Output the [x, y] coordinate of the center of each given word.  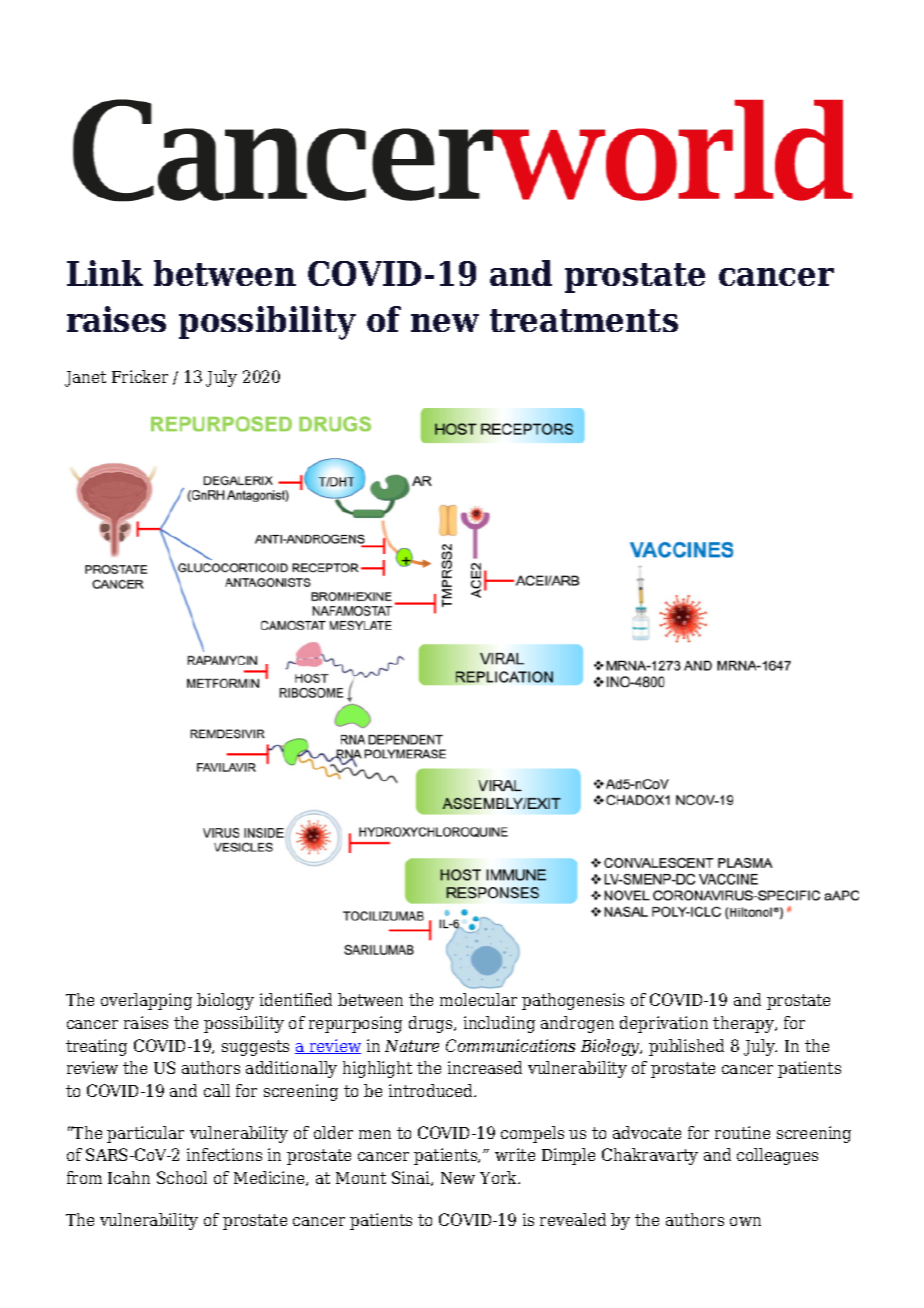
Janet [85, 379]
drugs [432, 1024]
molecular [478, 999]
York [500, 1177]
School [182, 1177]
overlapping [146, 1001]
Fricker [140, 376]
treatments [584, 320]
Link [105, 273]
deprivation [664, 1024]
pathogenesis [573, 1001]
